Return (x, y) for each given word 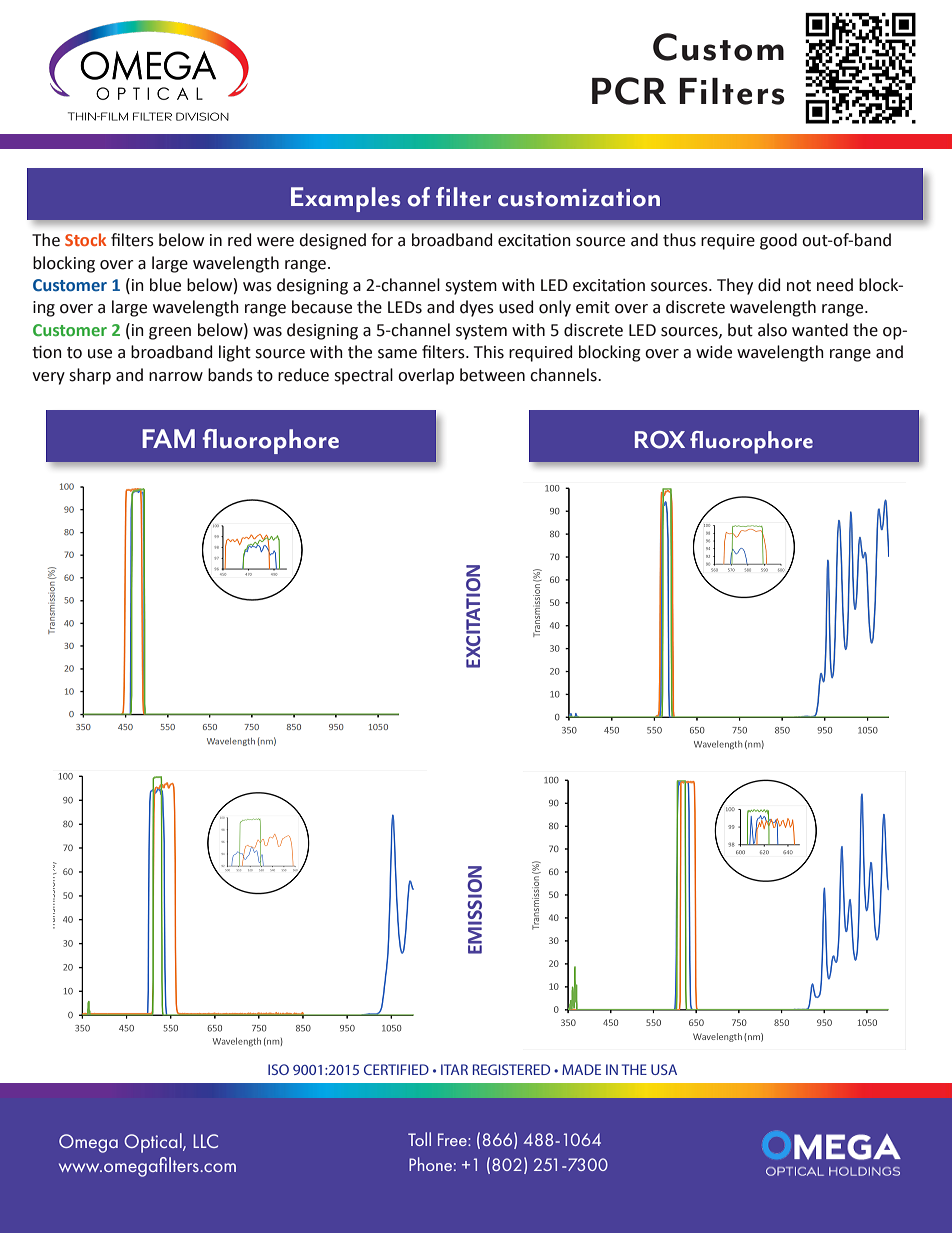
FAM (168, 438)
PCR (629, 91)
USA (664, 1069)
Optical (154, 1143)
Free (453, 1139)
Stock (85, 239)
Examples (345, 199)
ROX (660, 440)
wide (714, 352)
